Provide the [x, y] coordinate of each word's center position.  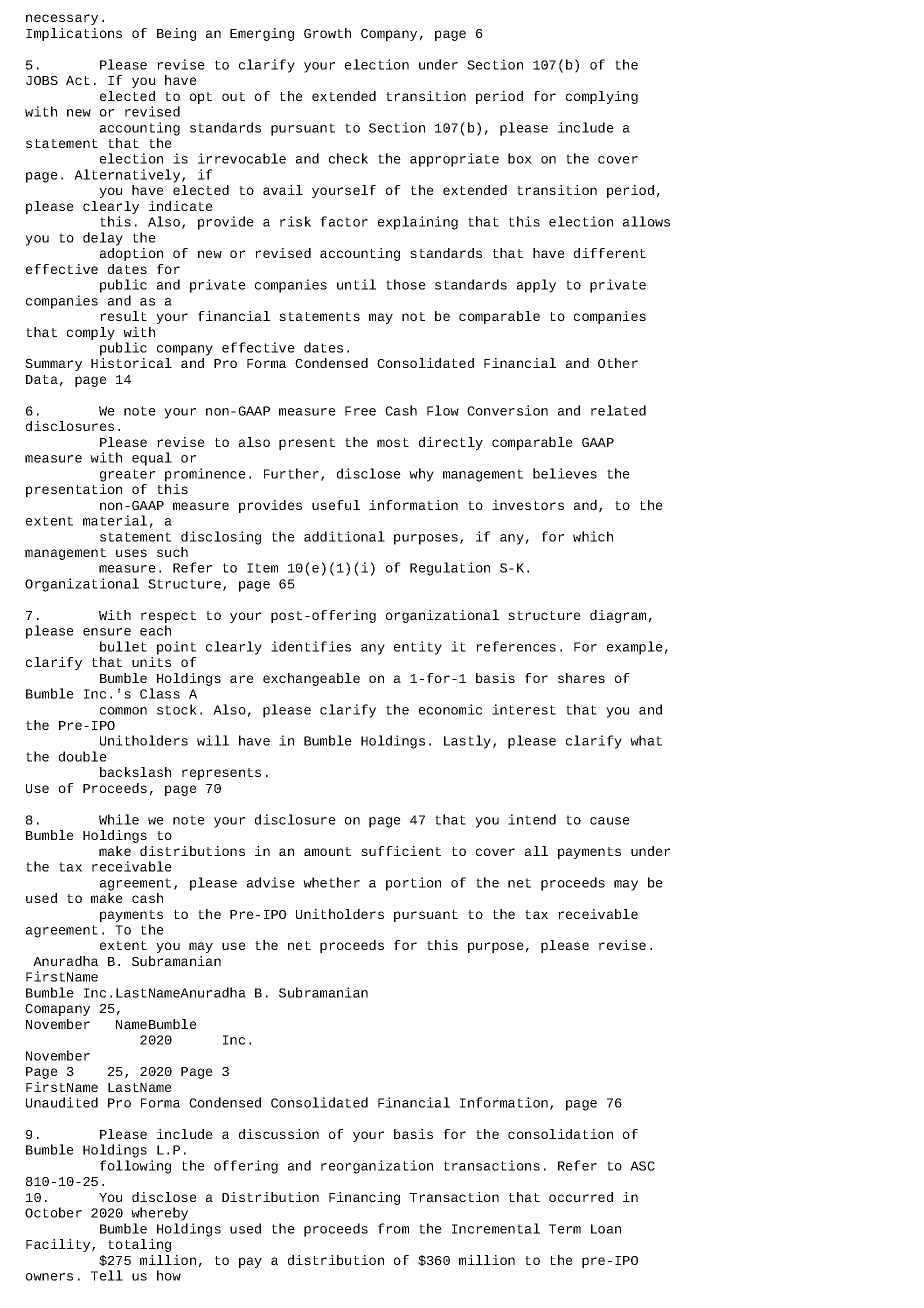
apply [536, 286]
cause [610, 821]
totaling [139, 1245]
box [520, 158]
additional [344, 536]
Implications [74, 34]
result [123, 316]
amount [327, 851]
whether [331, 882]
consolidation [560, 1134]
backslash [135, 772]
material [115, 520]
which [593, 536]
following [135, 1167]
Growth [327, 33]
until [356, 284]
